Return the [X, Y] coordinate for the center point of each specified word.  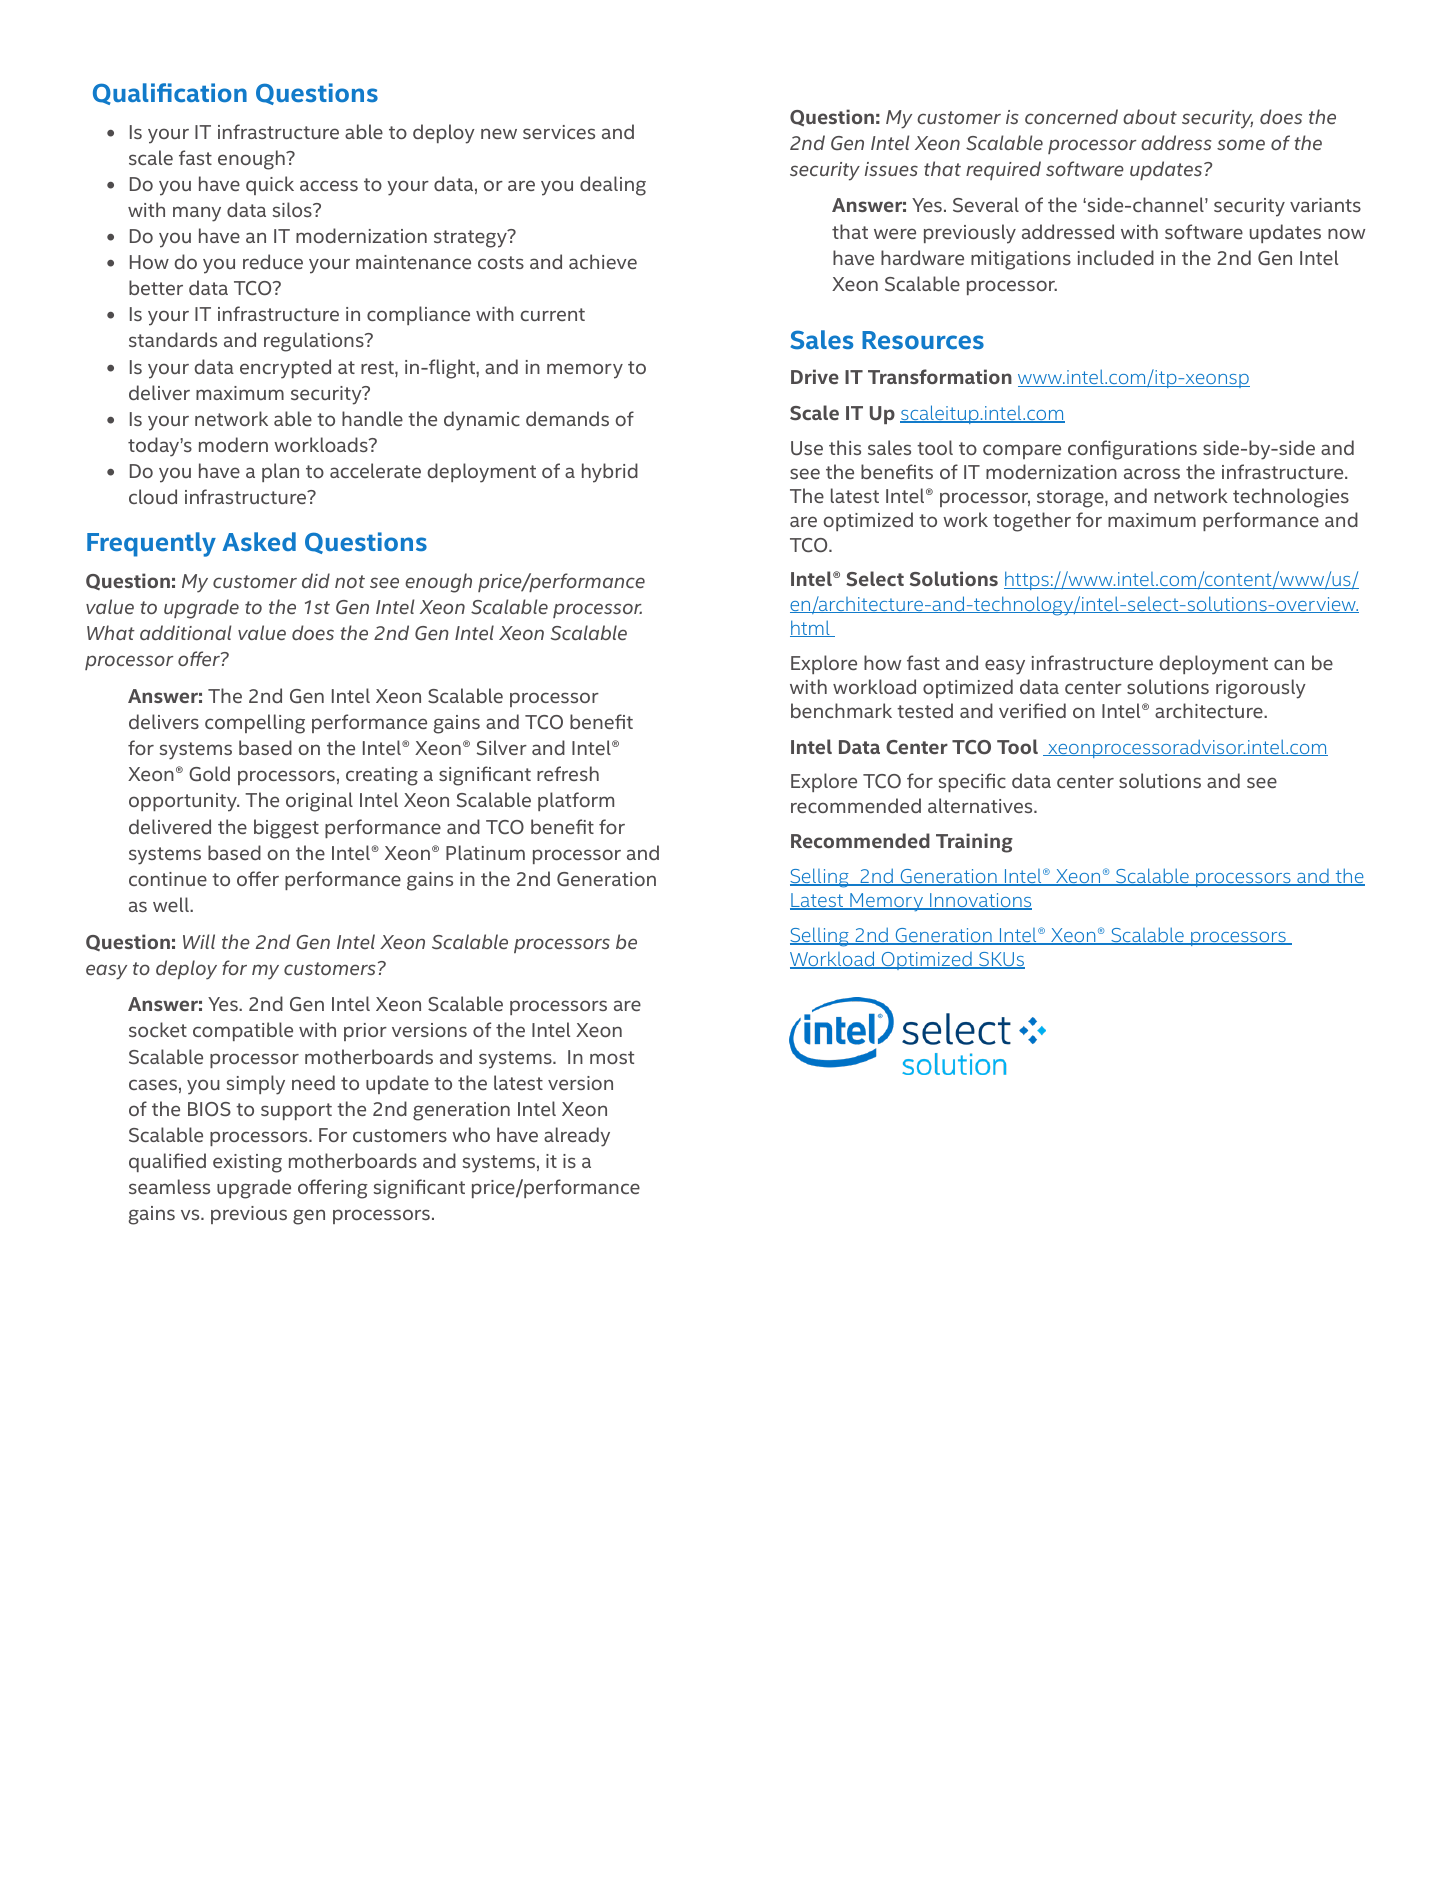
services [559, 132]
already [577, 1137]
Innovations [980, 901]
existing [247, 1163]
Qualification [170, 94]
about [1150, 116]
